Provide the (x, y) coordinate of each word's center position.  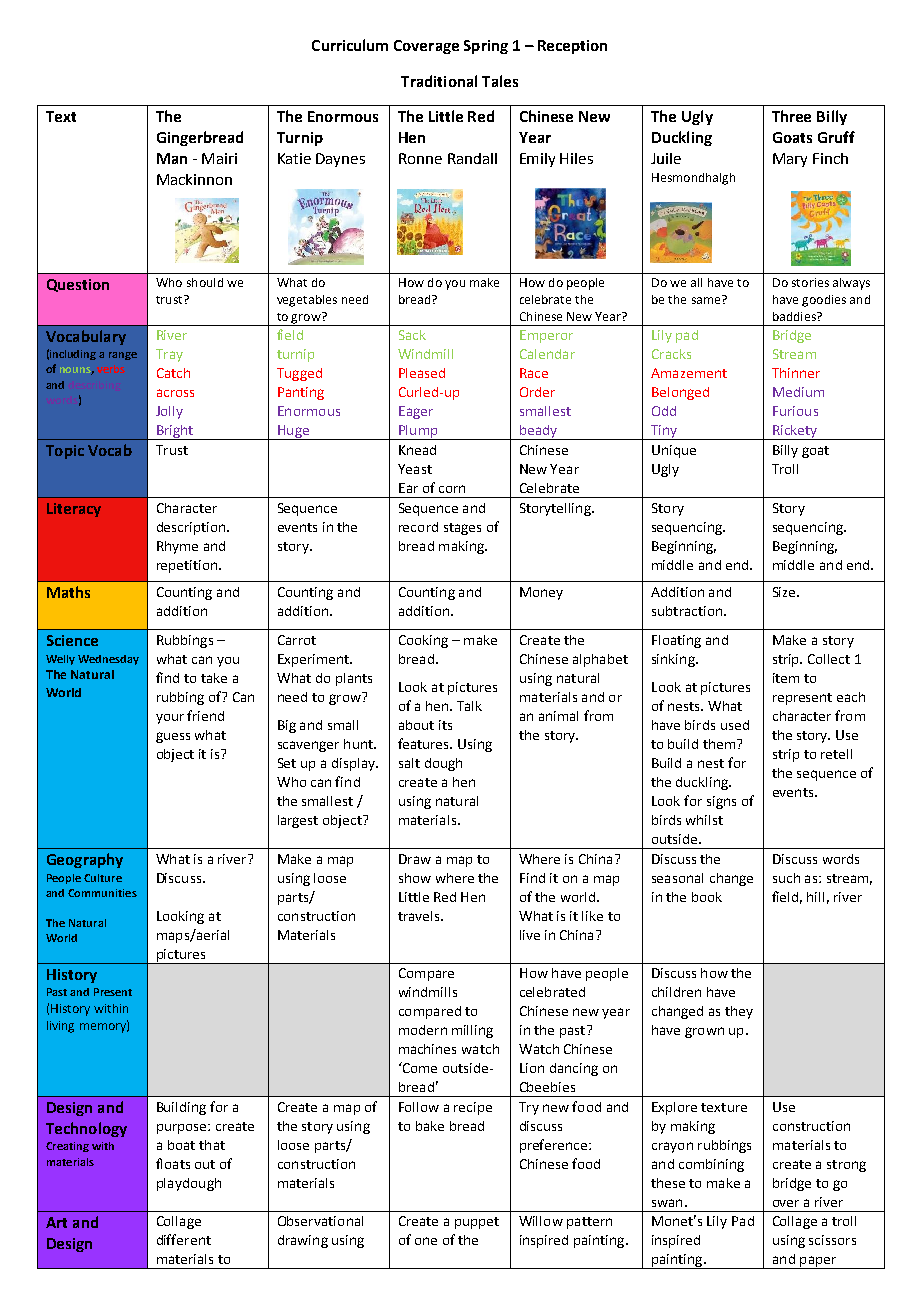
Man (172, 158)
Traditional (439, 81)
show (415, 878)
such (786, 878)
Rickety (795, 432)
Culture (103, 878)
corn (452, 489)
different (184, 1239)
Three (791, 116)
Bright (175, 432)
